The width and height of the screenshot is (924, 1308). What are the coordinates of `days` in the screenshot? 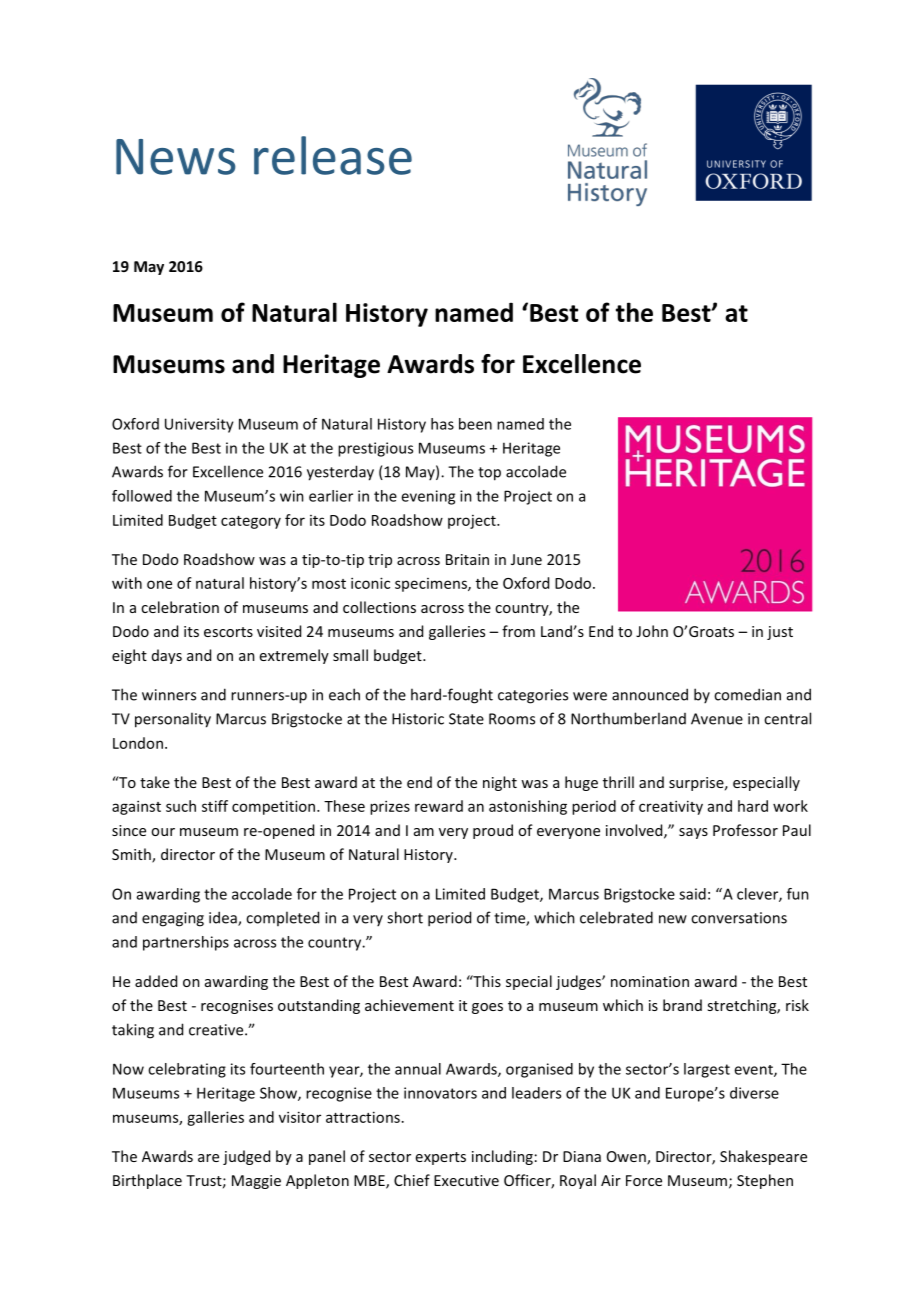 It's located at (167, 656).
